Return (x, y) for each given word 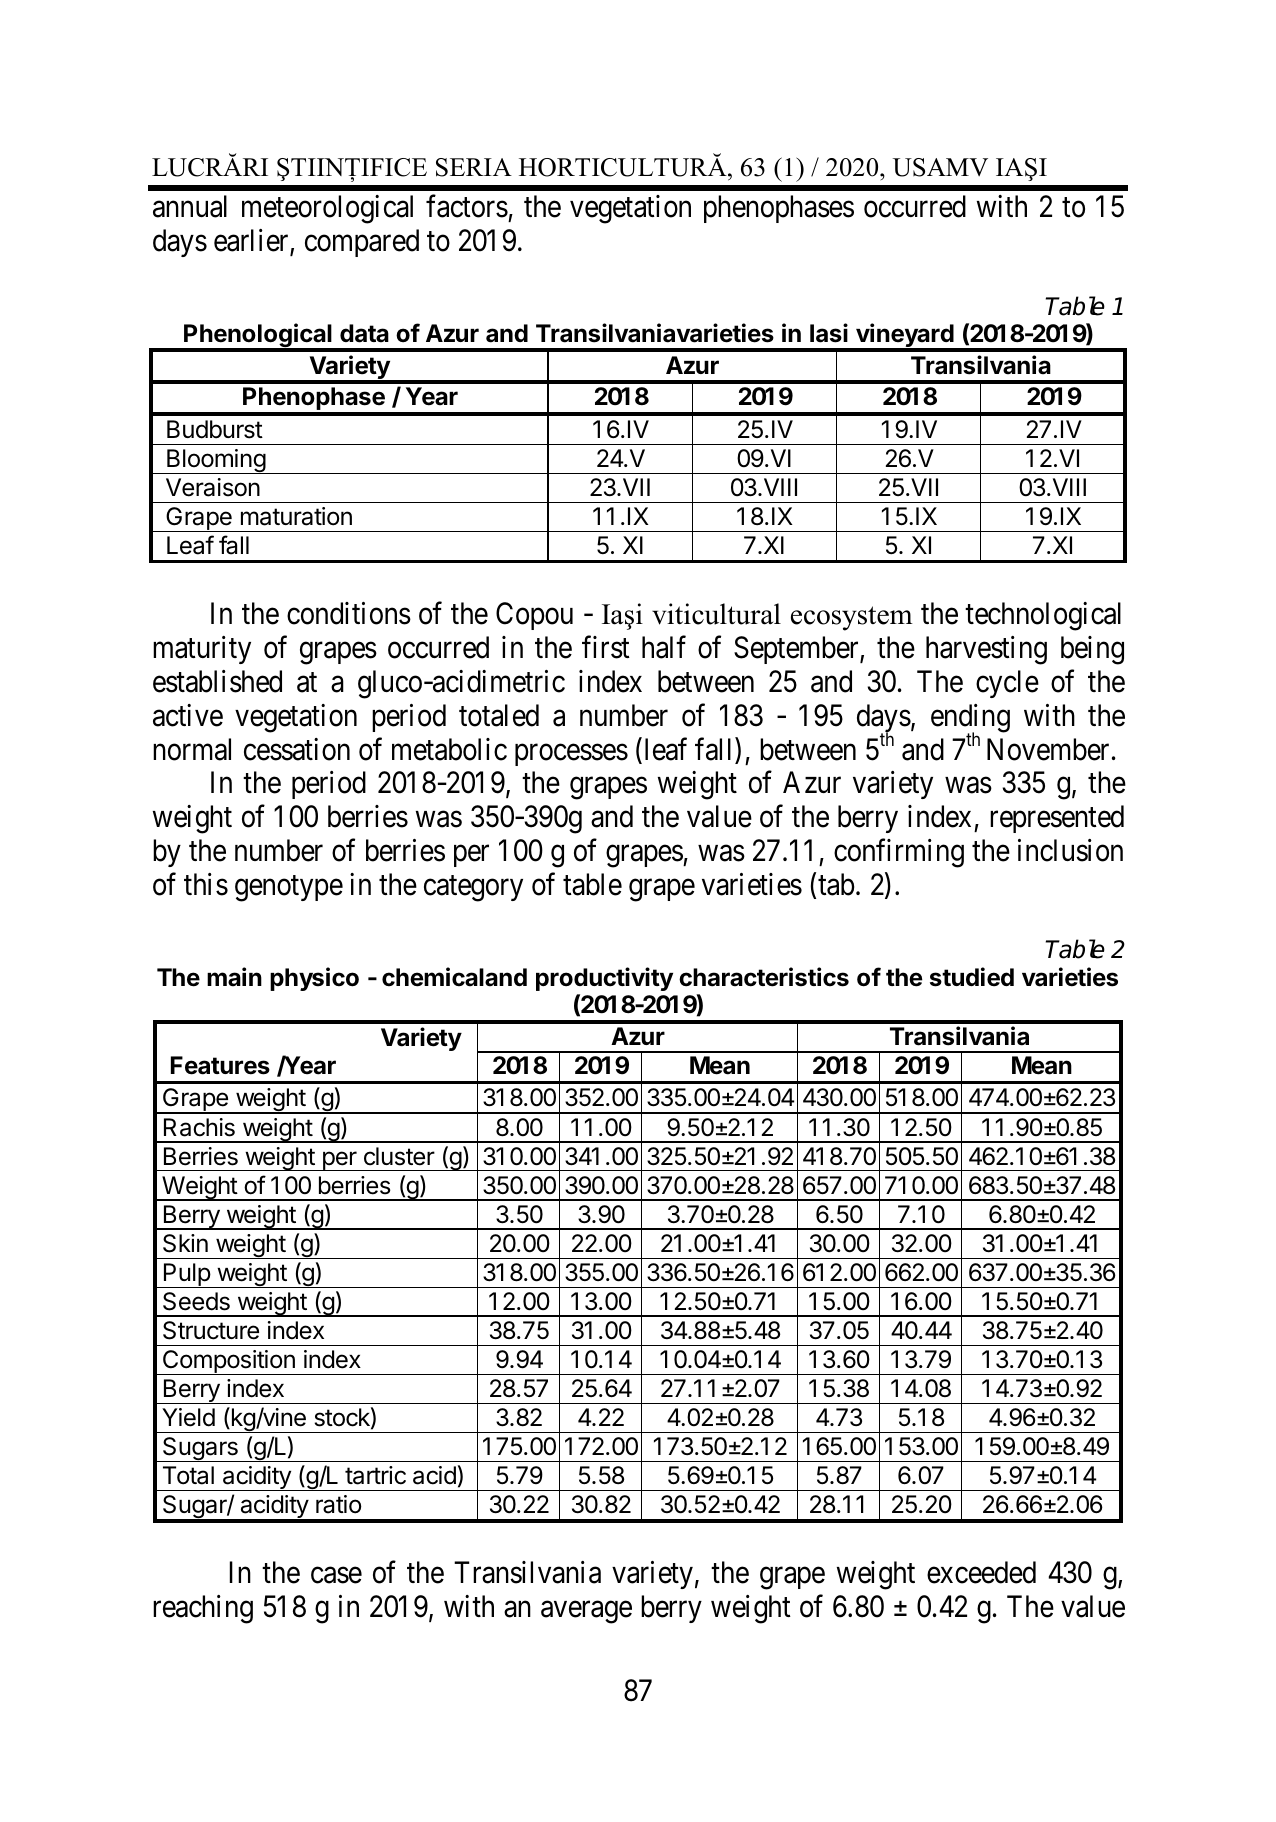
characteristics (764, 977)
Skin (185, 1243)
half (664, 647)
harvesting (986, 650)
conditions (349, 613)
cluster (399, 1156)
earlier (252, 242)
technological (1043, 616)
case (336, 1575)
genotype (289, 889)
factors (467, 206)
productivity (604, 979)
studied (972, 977)
